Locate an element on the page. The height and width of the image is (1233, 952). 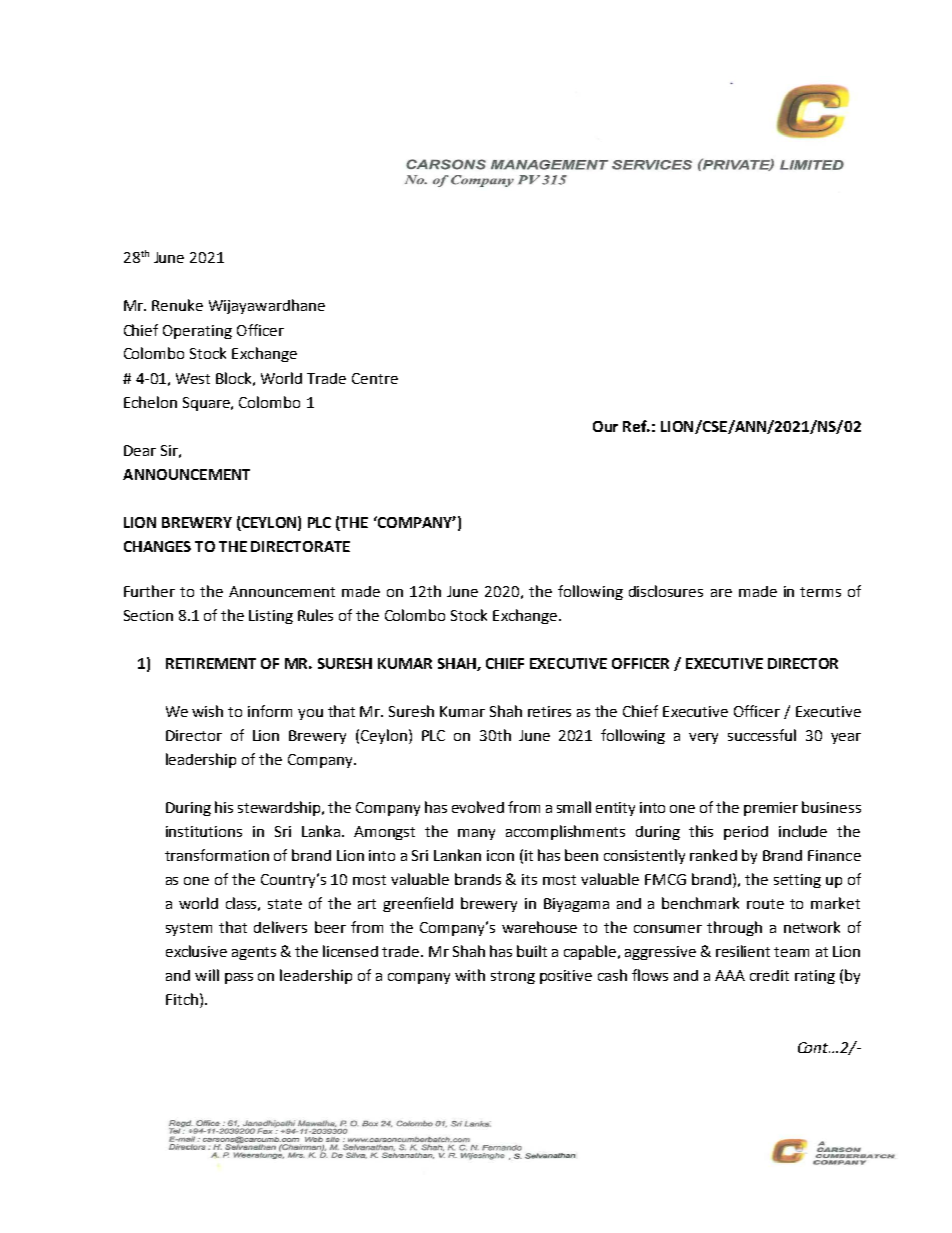
pass is located at coordinates (239, 978).
